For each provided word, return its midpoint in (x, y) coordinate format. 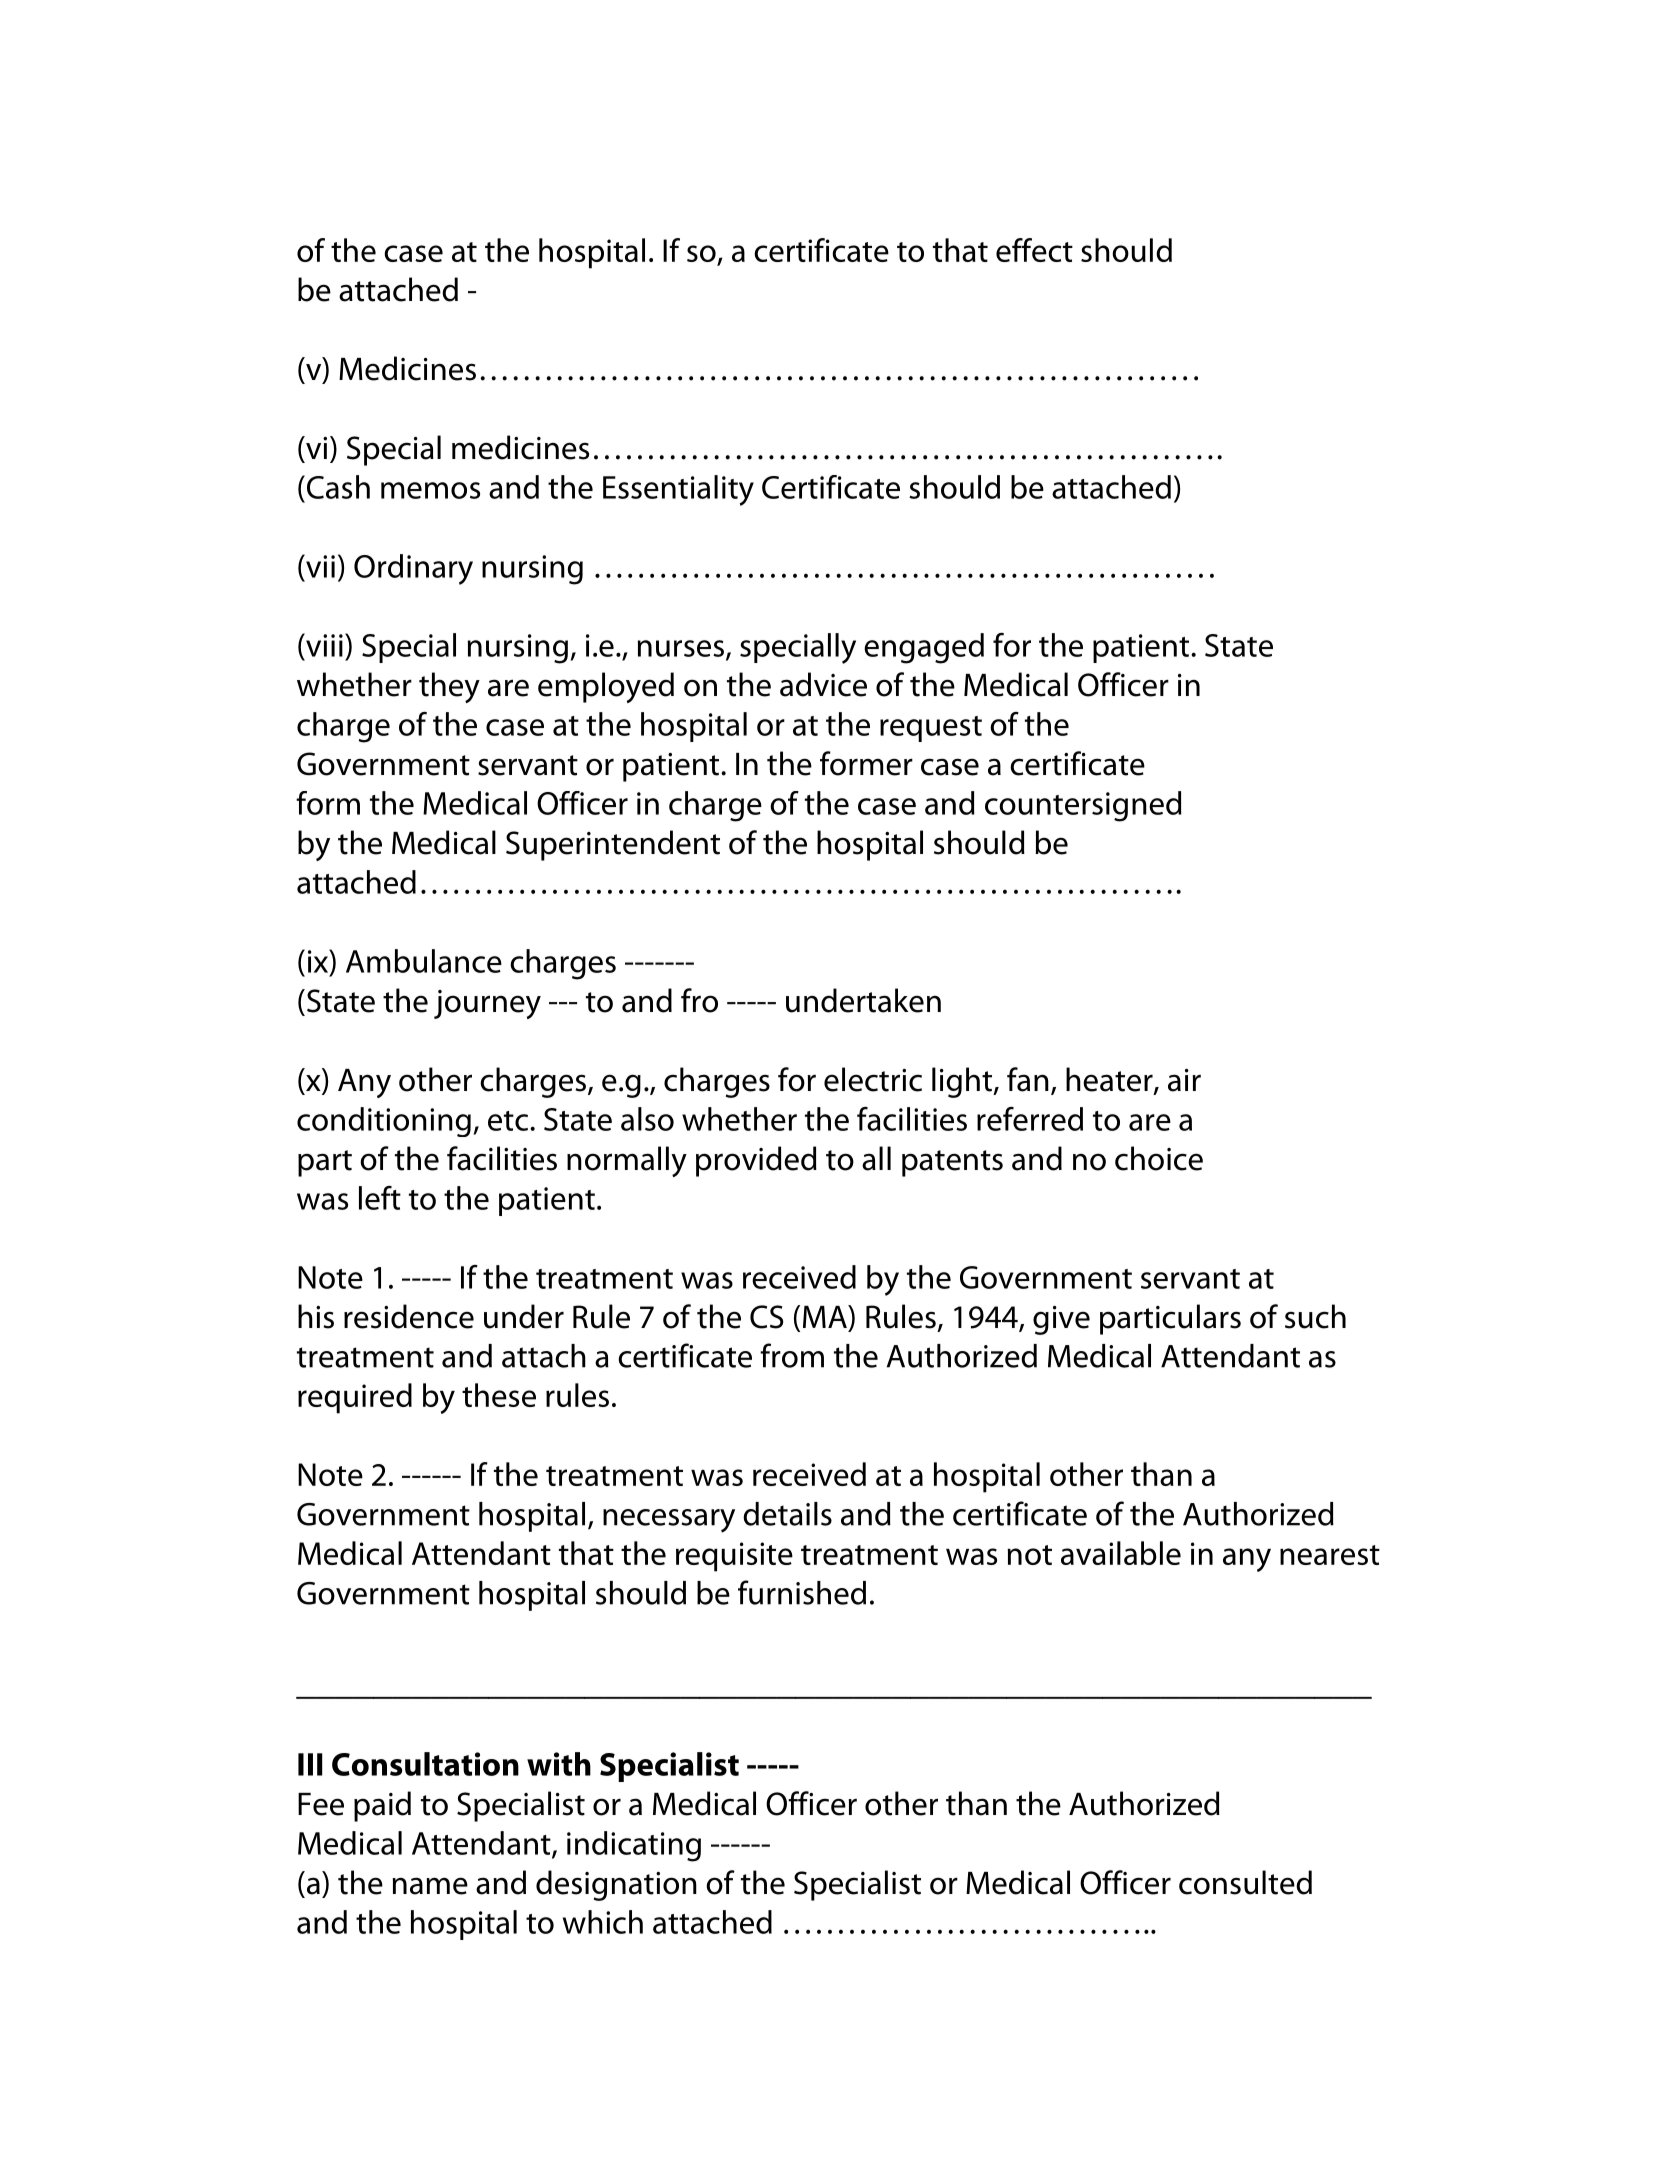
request (931, 729)
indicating (634, 1846)
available (1121, 1553)
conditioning (384, 1122)
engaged (924, 648)
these (499, 1395)
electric (873, 1079)
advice (823, 684)
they (449, 687)
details (787, 1514)
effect (1034, 250)
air (1184, 1080)
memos (430, 490)
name (430, 1886)
